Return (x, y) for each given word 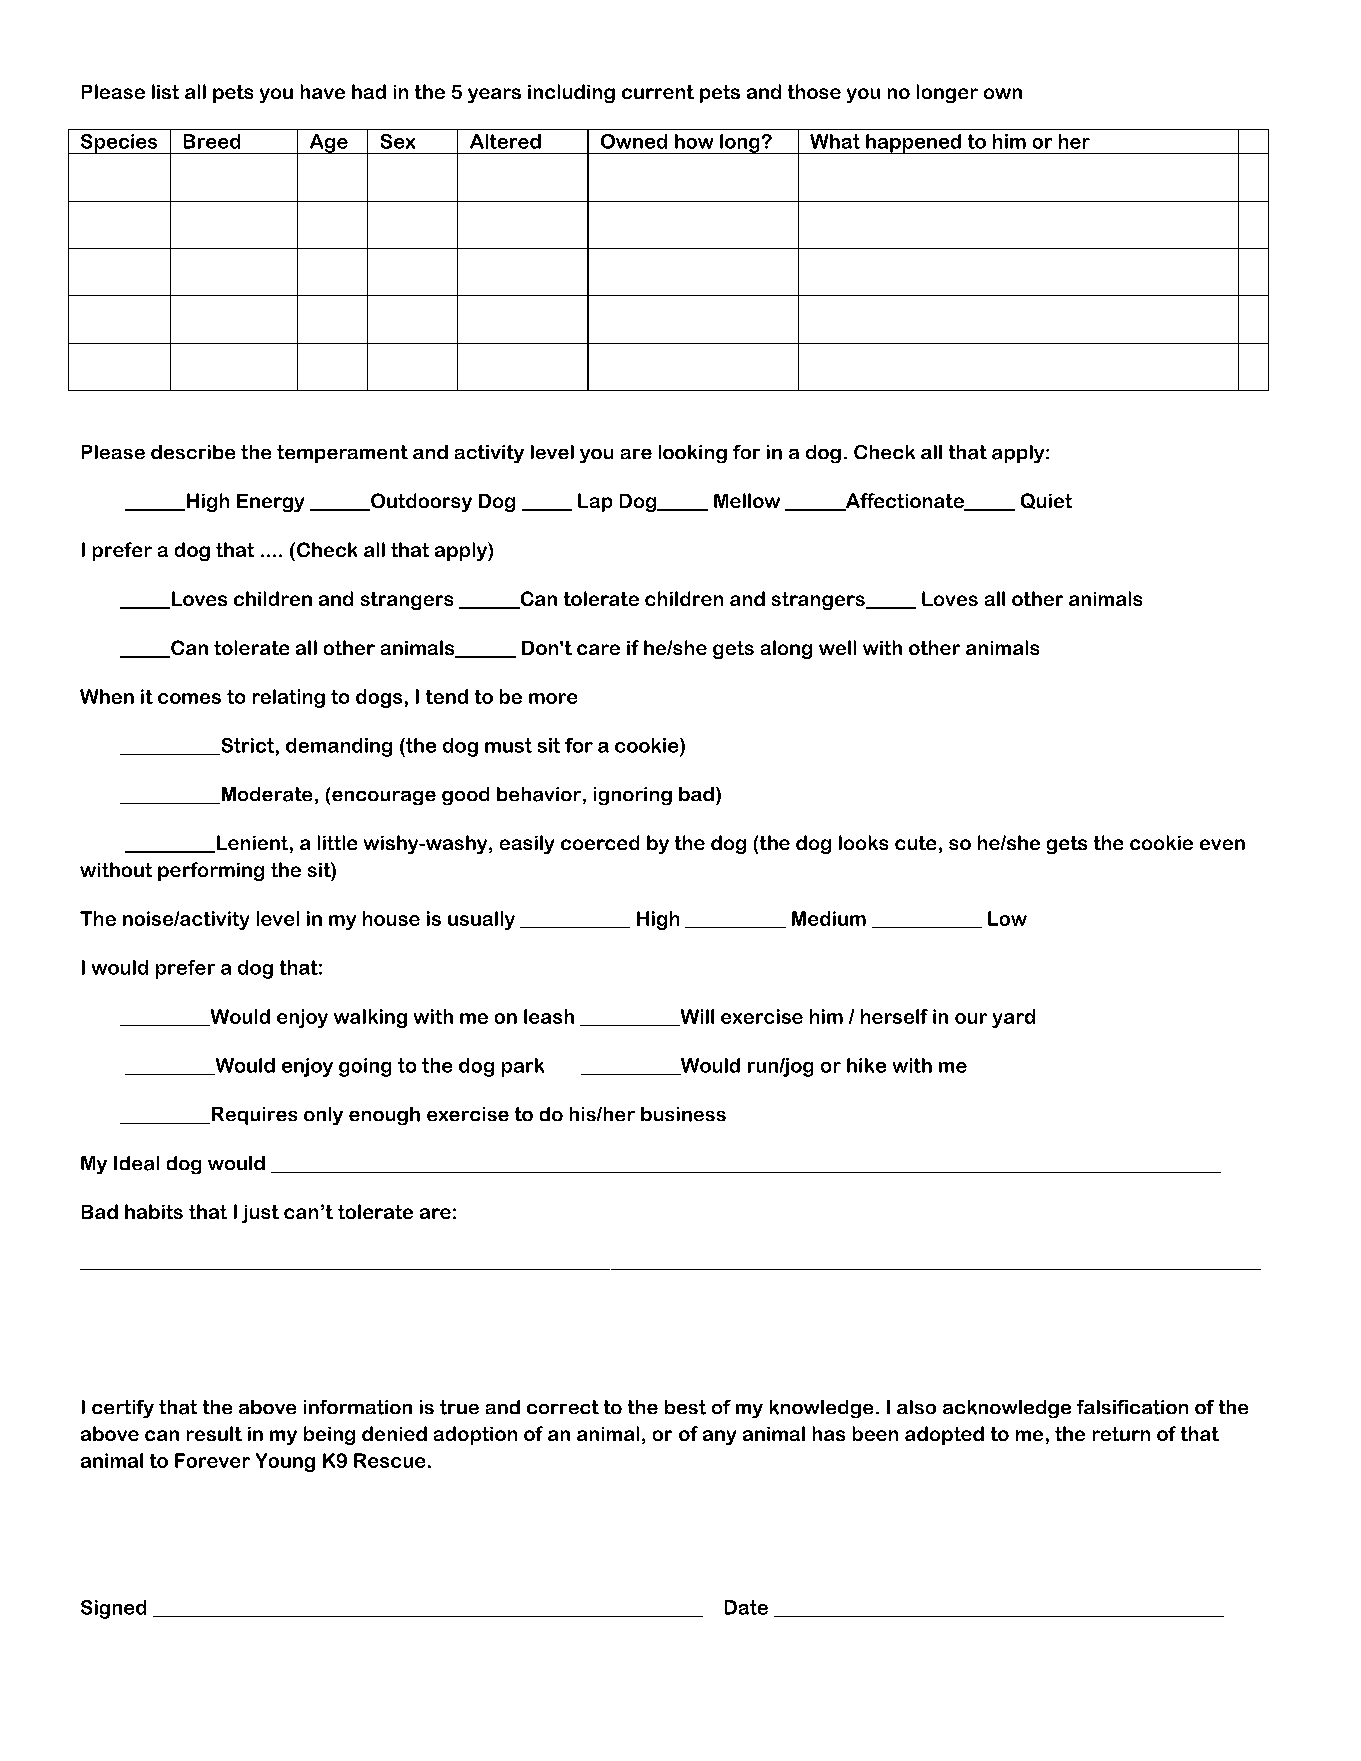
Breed (212, 141)
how (694, 141)
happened (913, 144)
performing (211, 871)
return (1121, 1434)
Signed (113, 1609)
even (1222, 844)
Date (746, 1607)
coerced (600, 842)
